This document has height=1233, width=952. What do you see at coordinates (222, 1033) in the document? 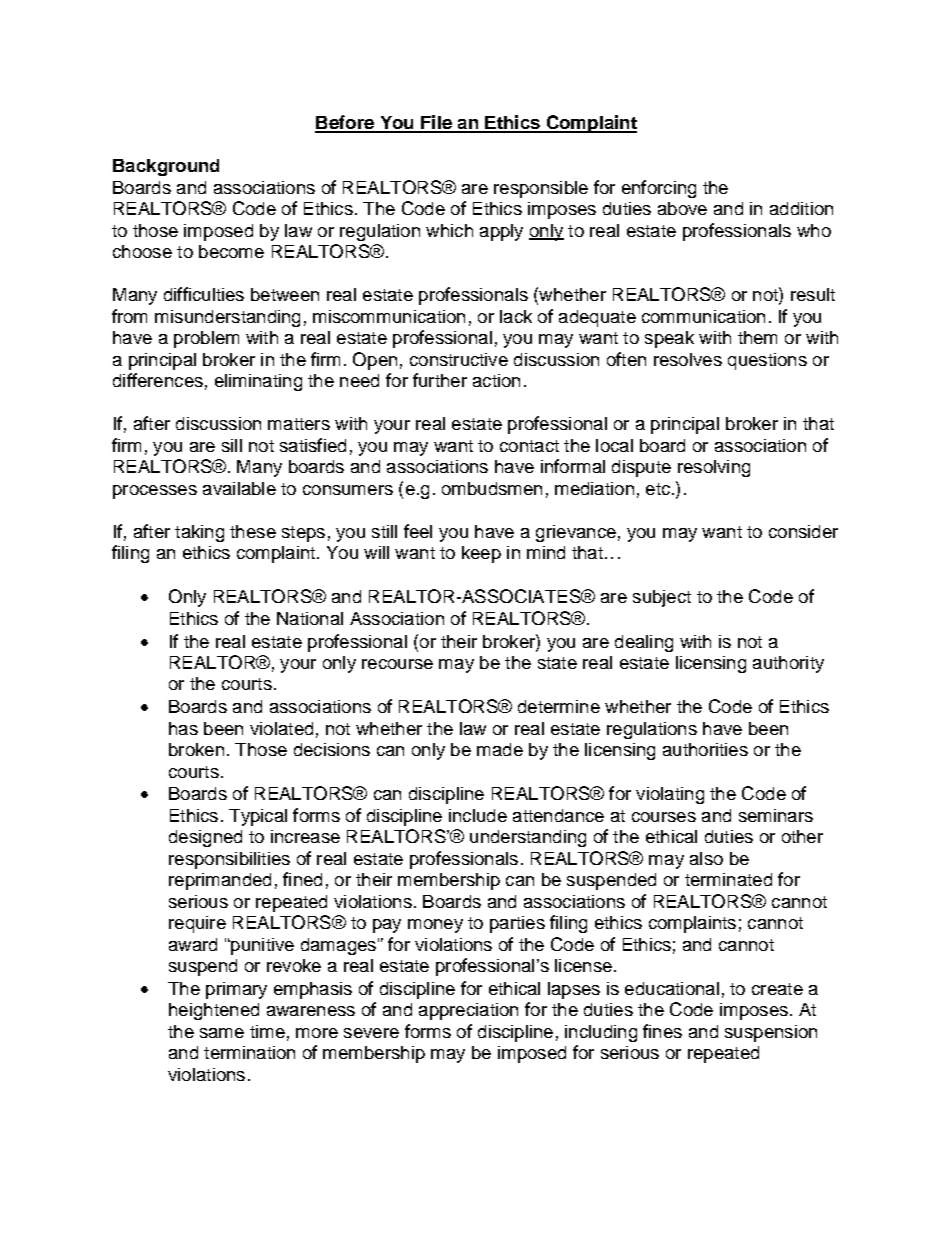
I see `same` at bounding box center [222, 1033].
